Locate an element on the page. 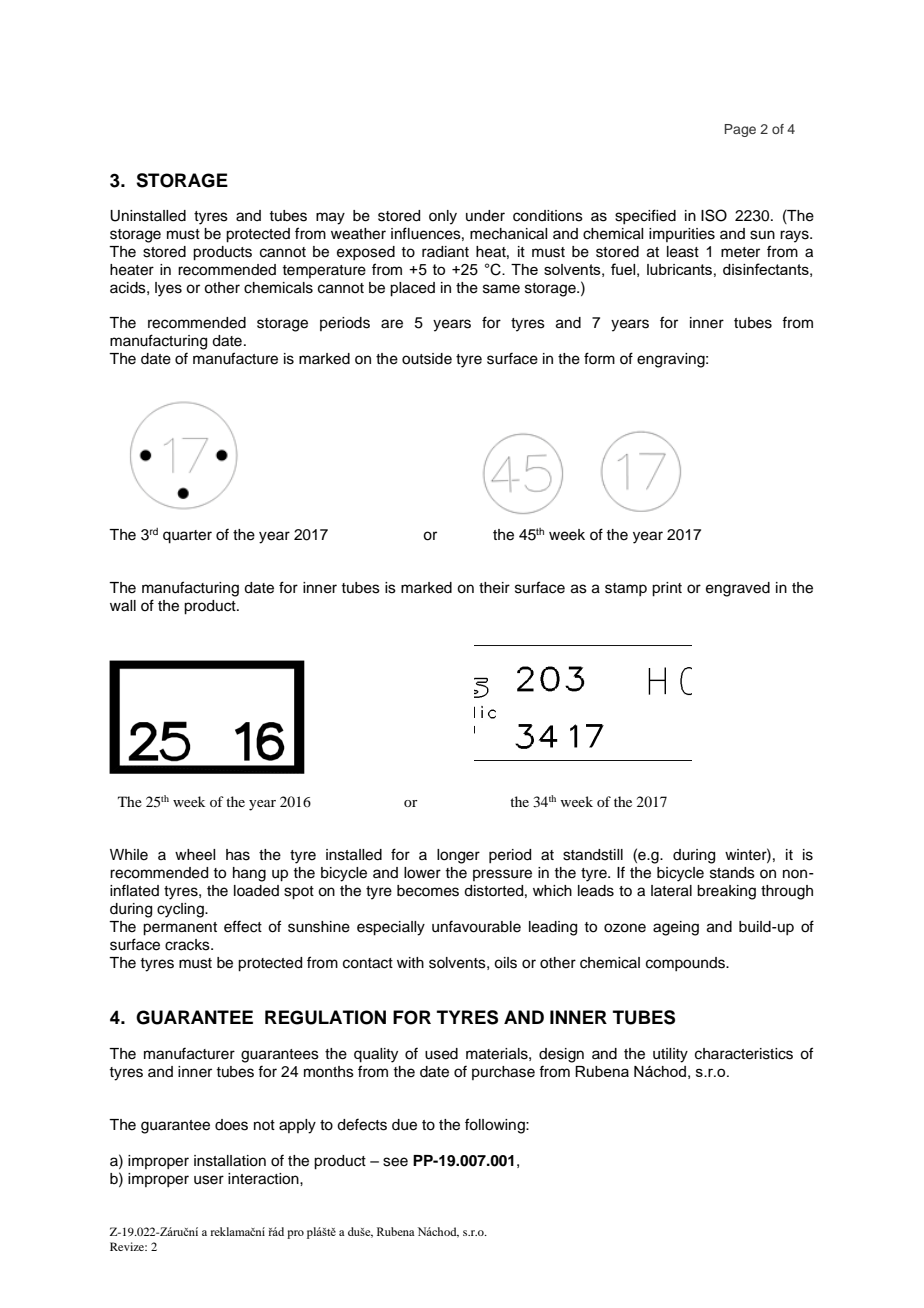 The image size is (924, 1308). wall is located at coordinates (123, 606).
